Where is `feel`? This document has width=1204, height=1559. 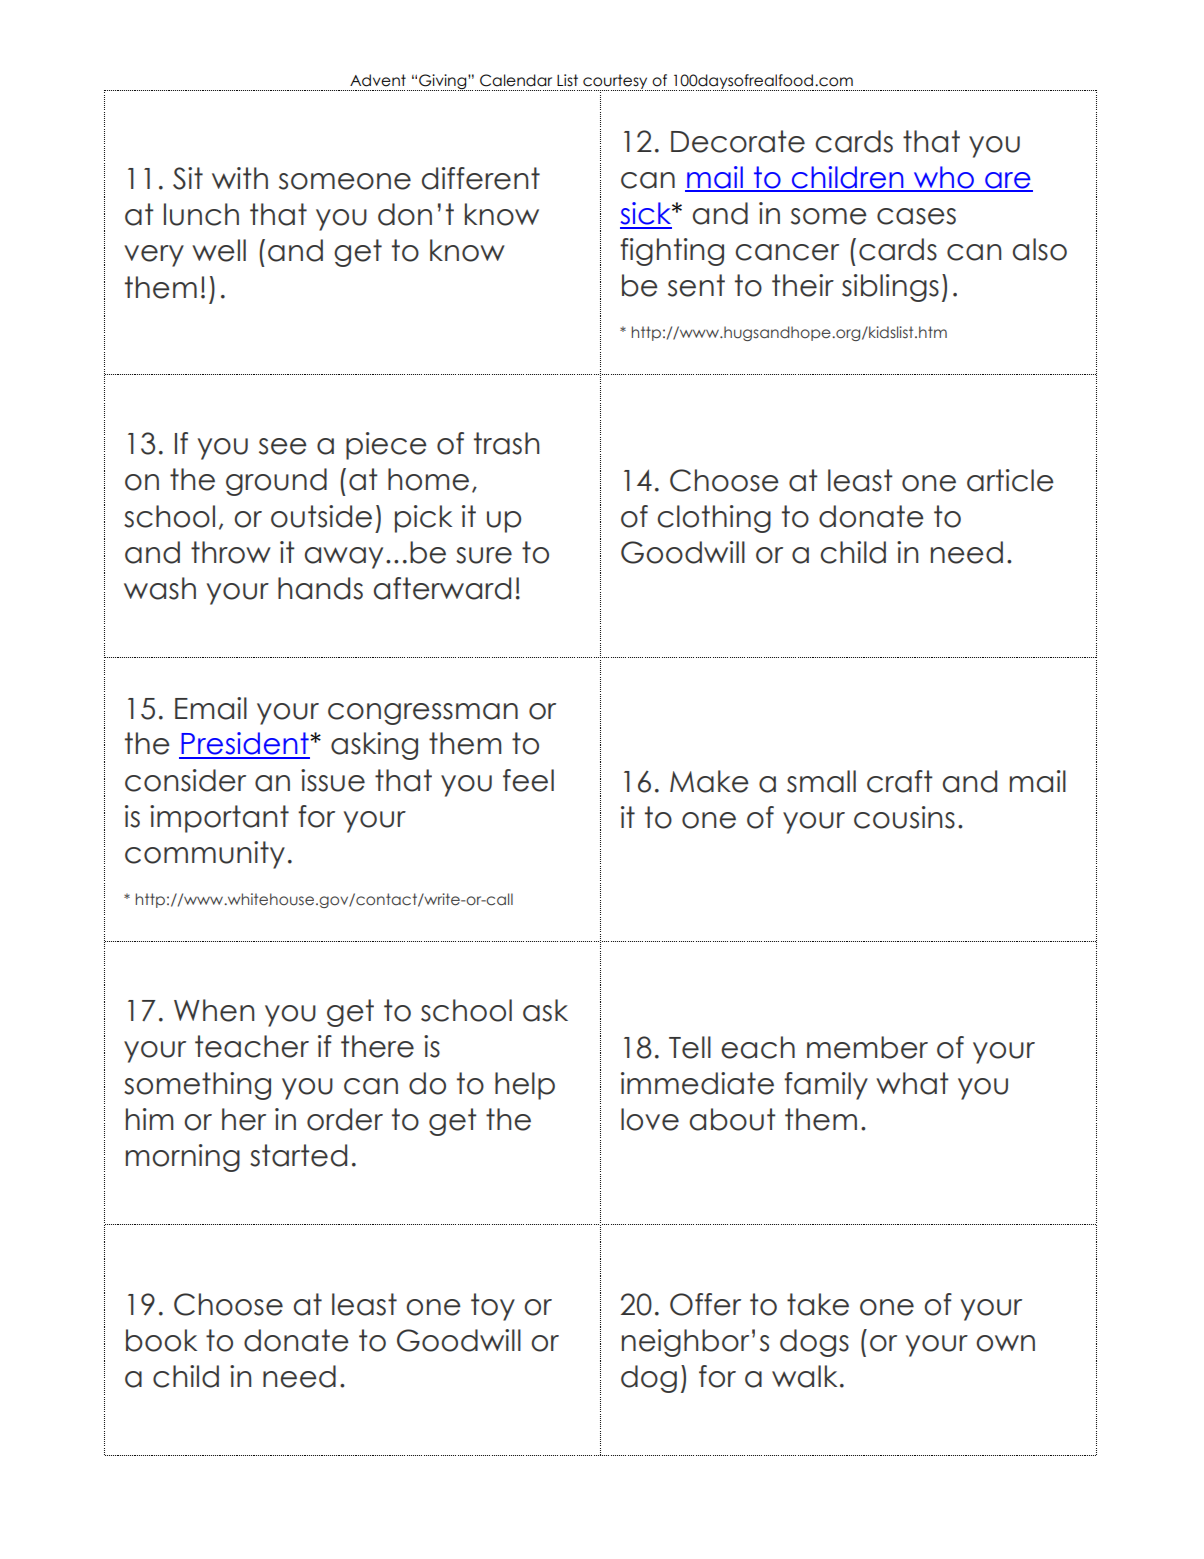
feel is located at coordinates (528, 780).
